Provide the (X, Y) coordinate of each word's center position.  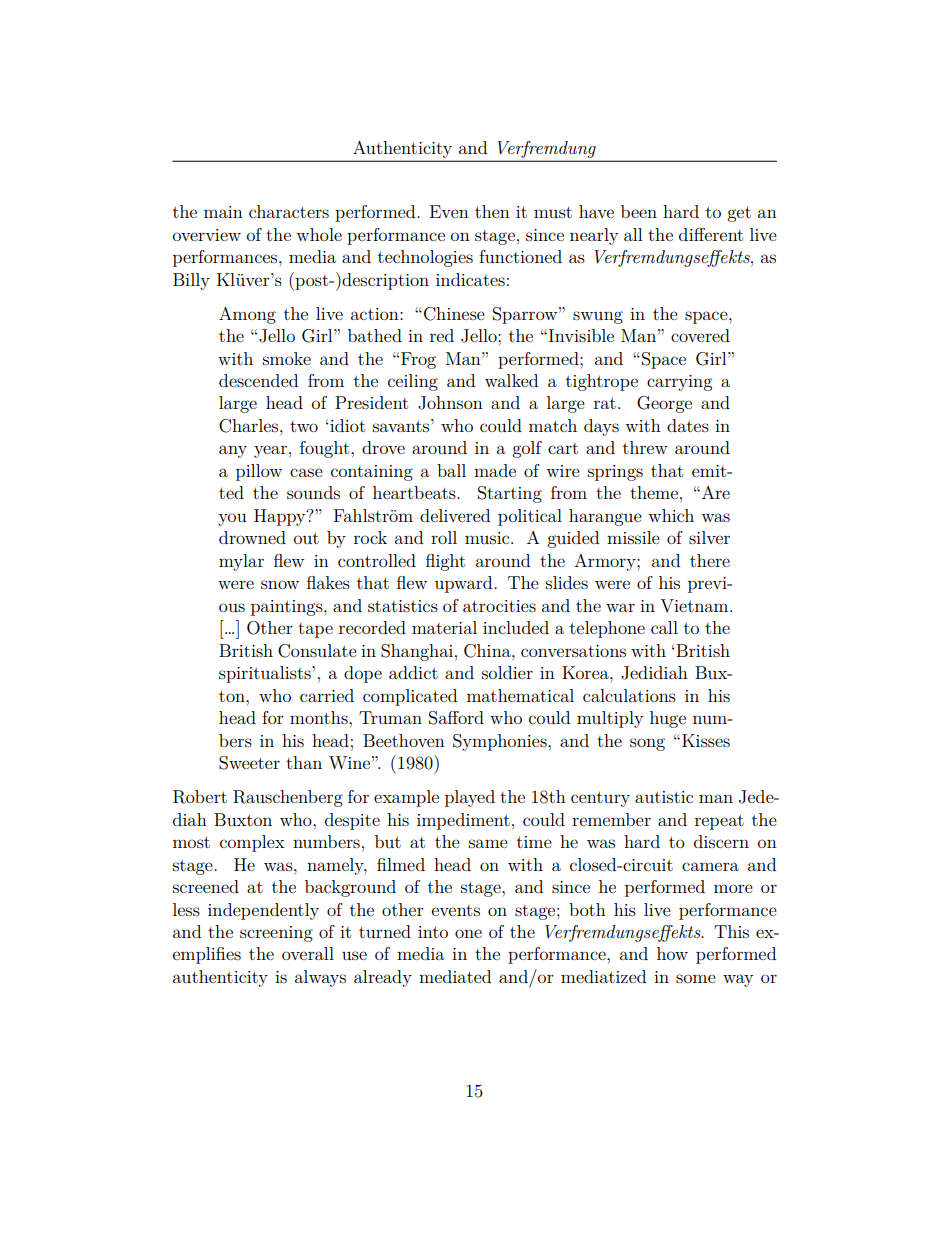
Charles (250, 426)
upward (465, 584)
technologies (425, 258)
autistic (664, 797)
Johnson (450, 403)
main (223, 212)
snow (280, 584)
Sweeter (249, 763)
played (470, 798)
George (664, 404)
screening (276, 934)
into (433, 932)
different (711, 234)
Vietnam (695, 605)
